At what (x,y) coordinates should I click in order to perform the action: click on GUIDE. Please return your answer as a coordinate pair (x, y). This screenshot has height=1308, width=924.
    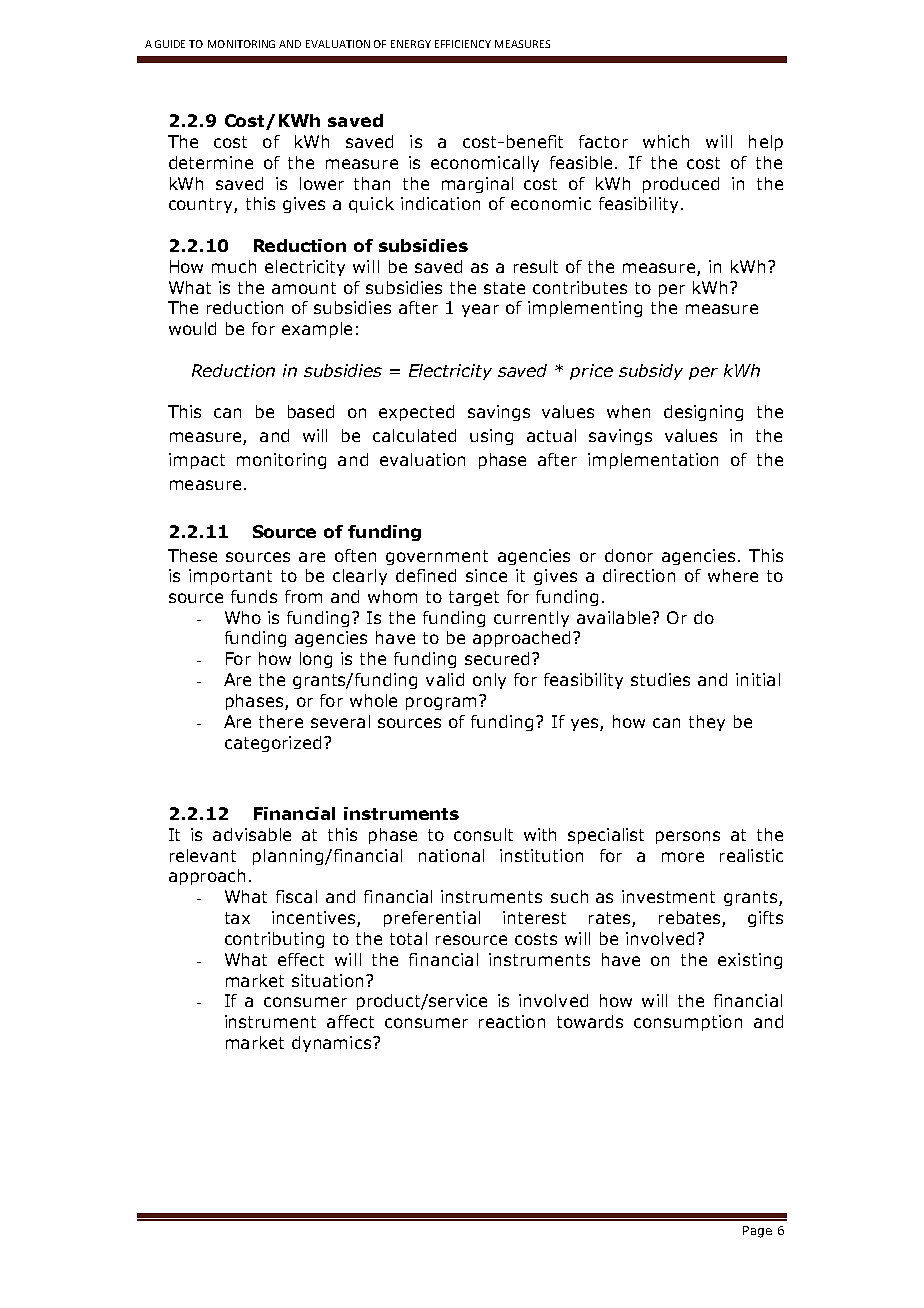
    Looking at the image, I should click on (170, 44).
